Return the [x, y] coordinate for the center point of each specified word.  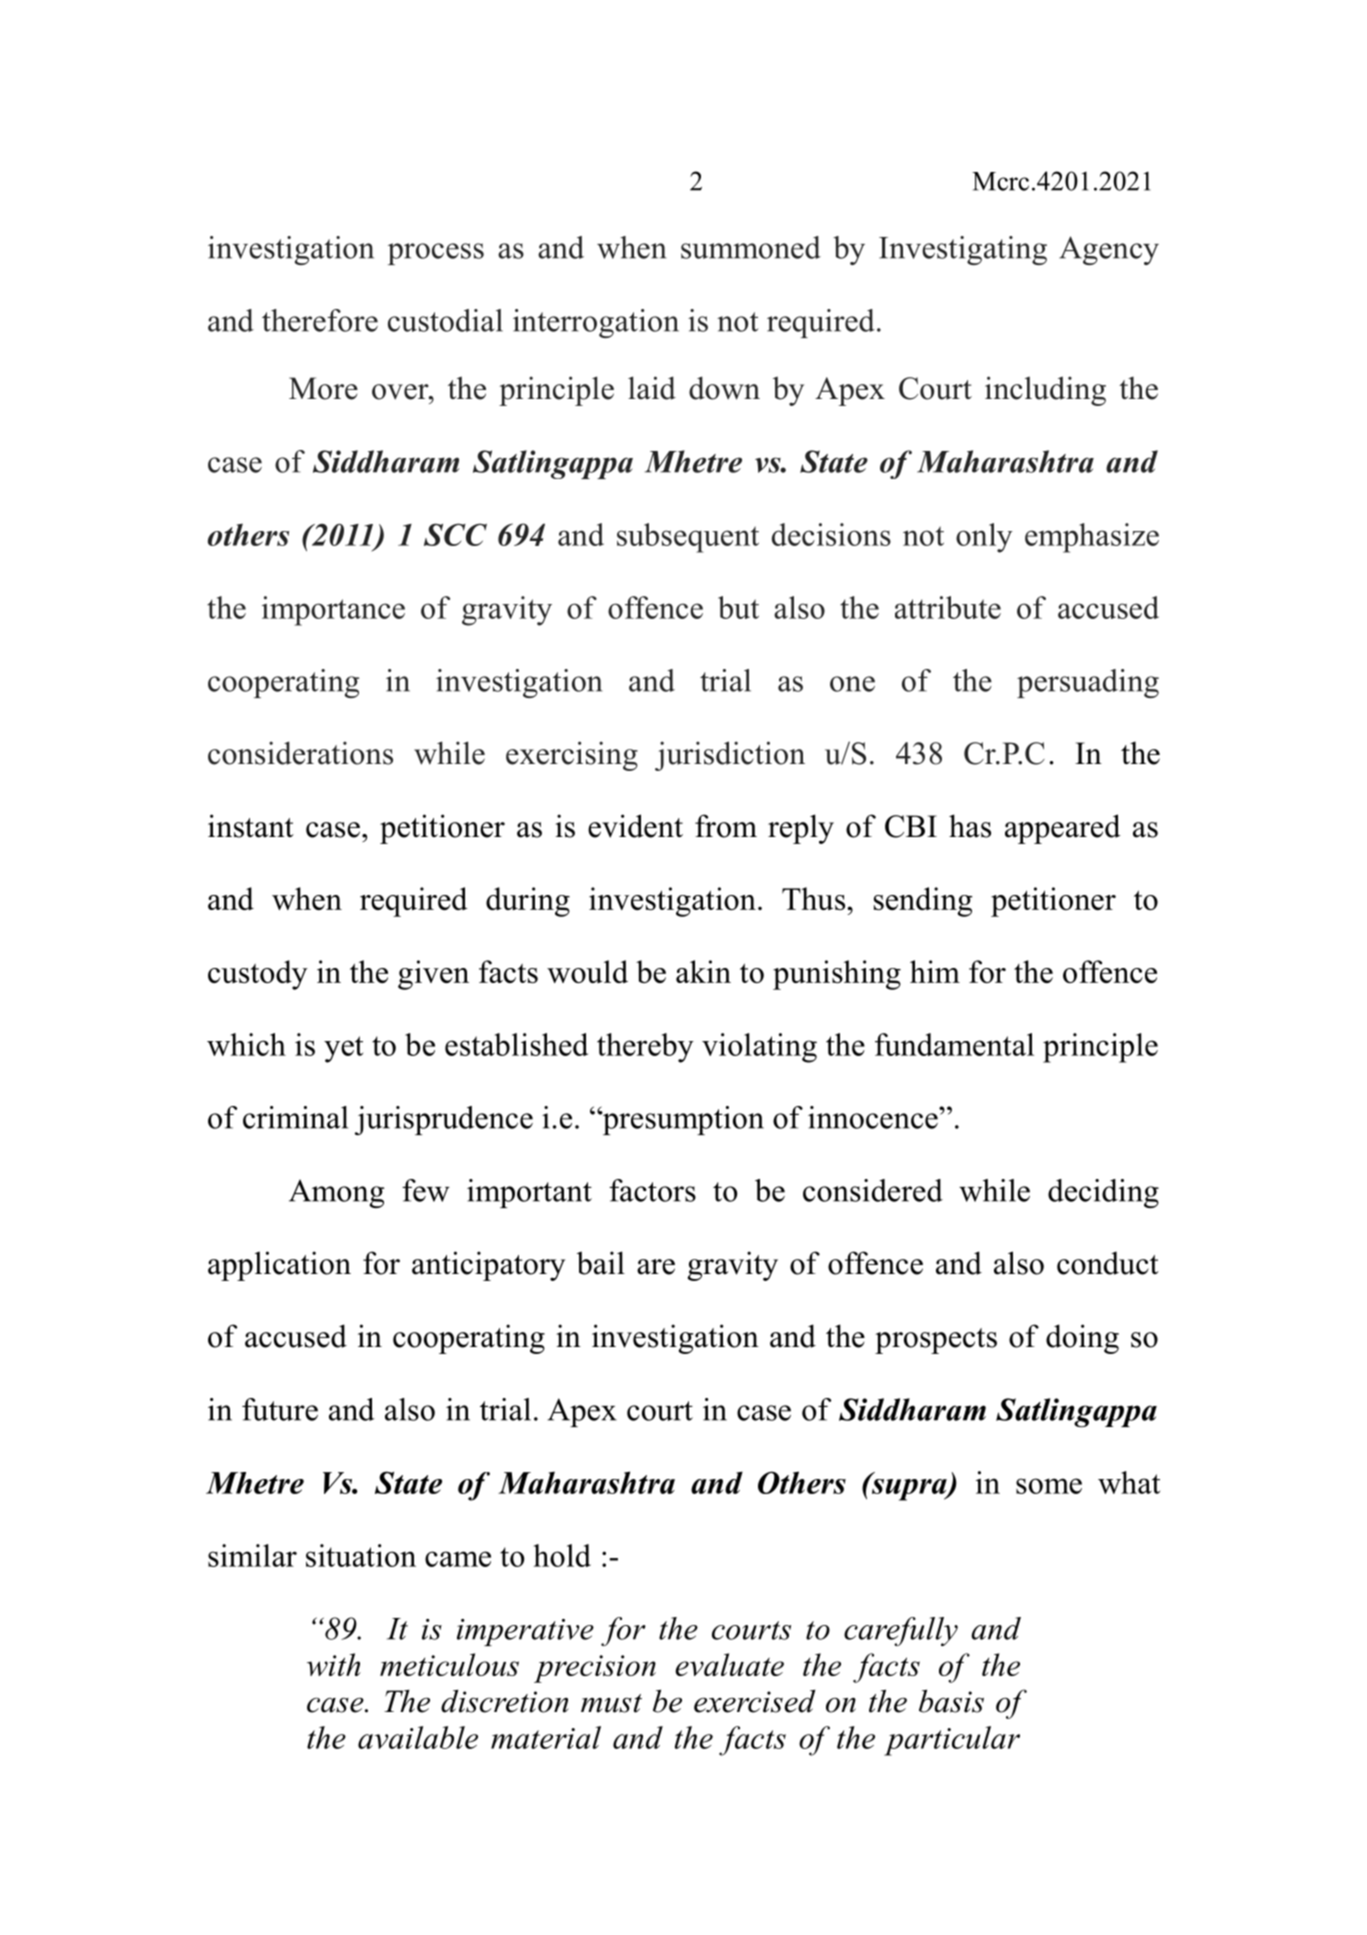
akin [703, 971]
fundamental [954, 1044]
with [334, 1664]
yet [343, 1049]
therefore [320, 320]
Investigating [963, 250]
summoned [751, 247]
